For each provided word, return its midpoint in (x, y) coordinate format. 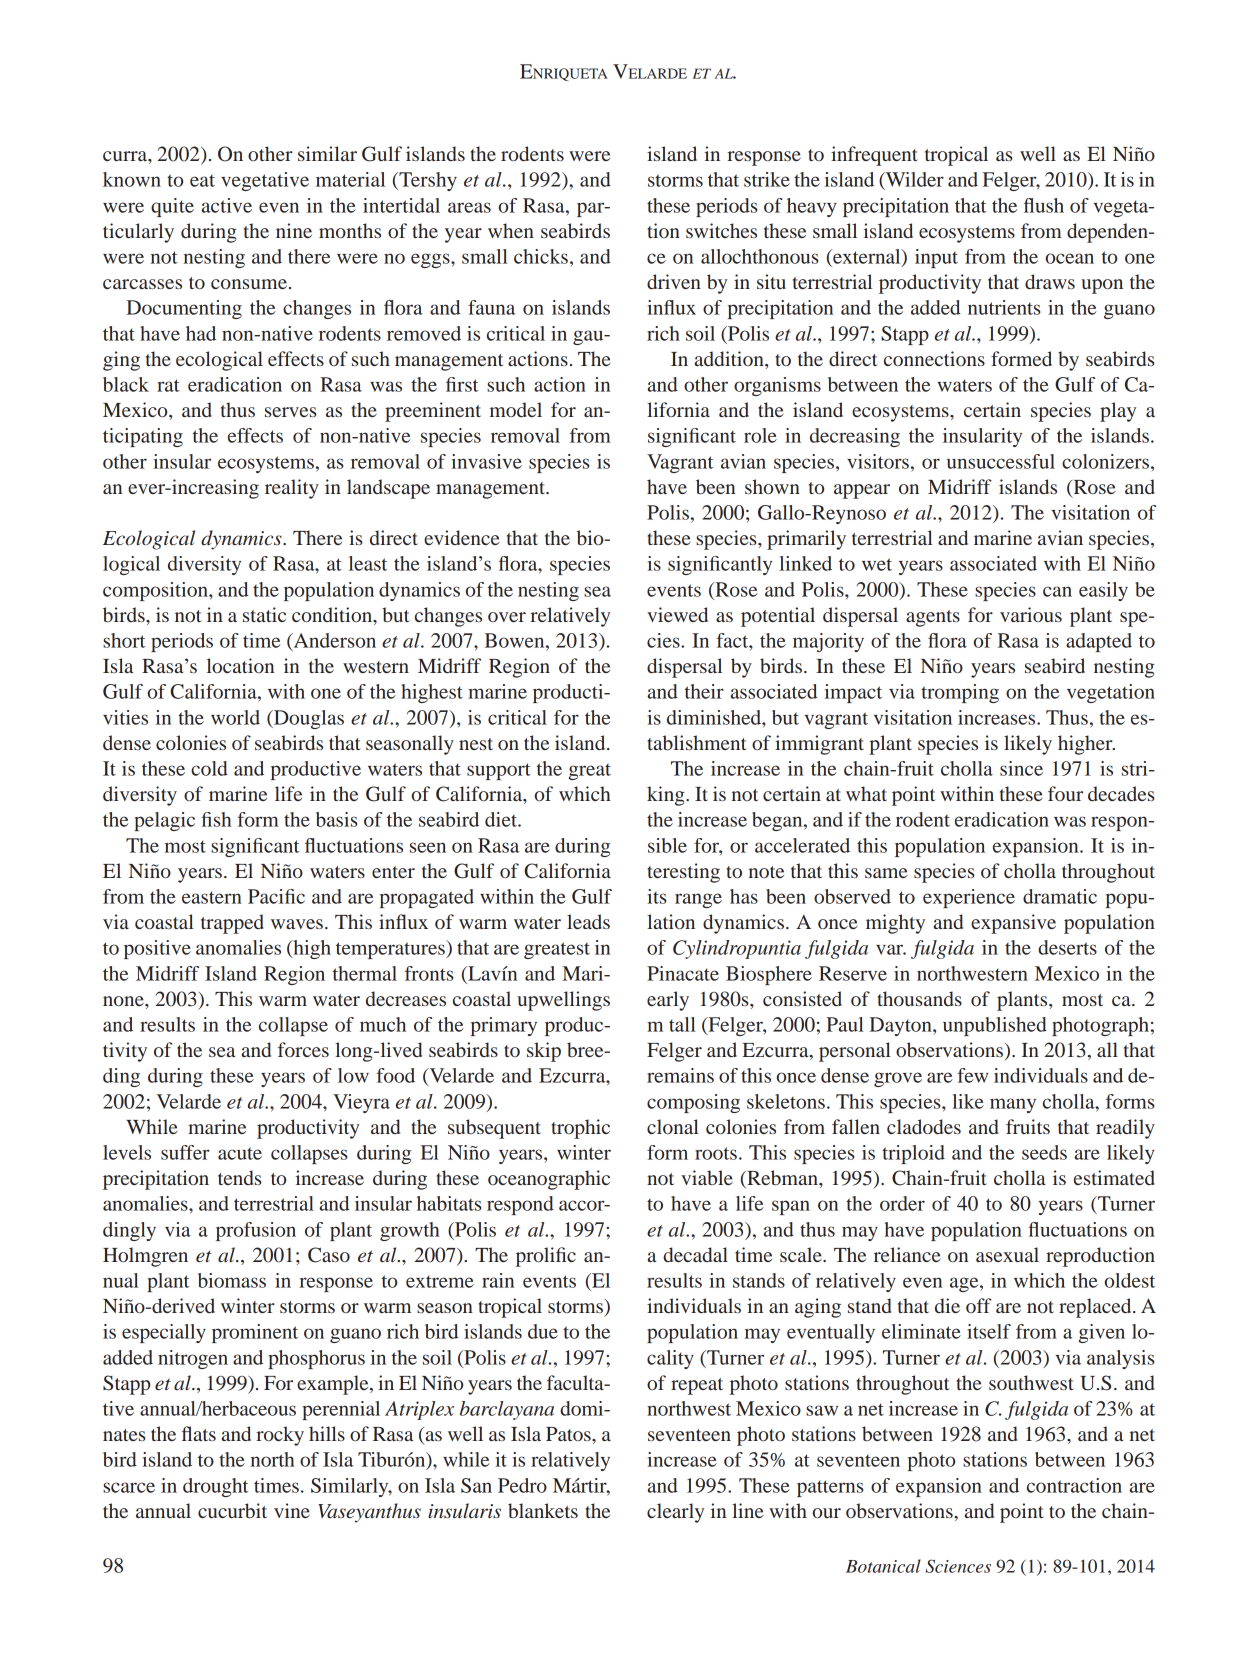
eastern (212, 897)
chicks (541, 256)
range (698, 900)
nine (294, 230)
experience (969, 898)
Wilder (913, 180)
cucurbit (232, 1510)
